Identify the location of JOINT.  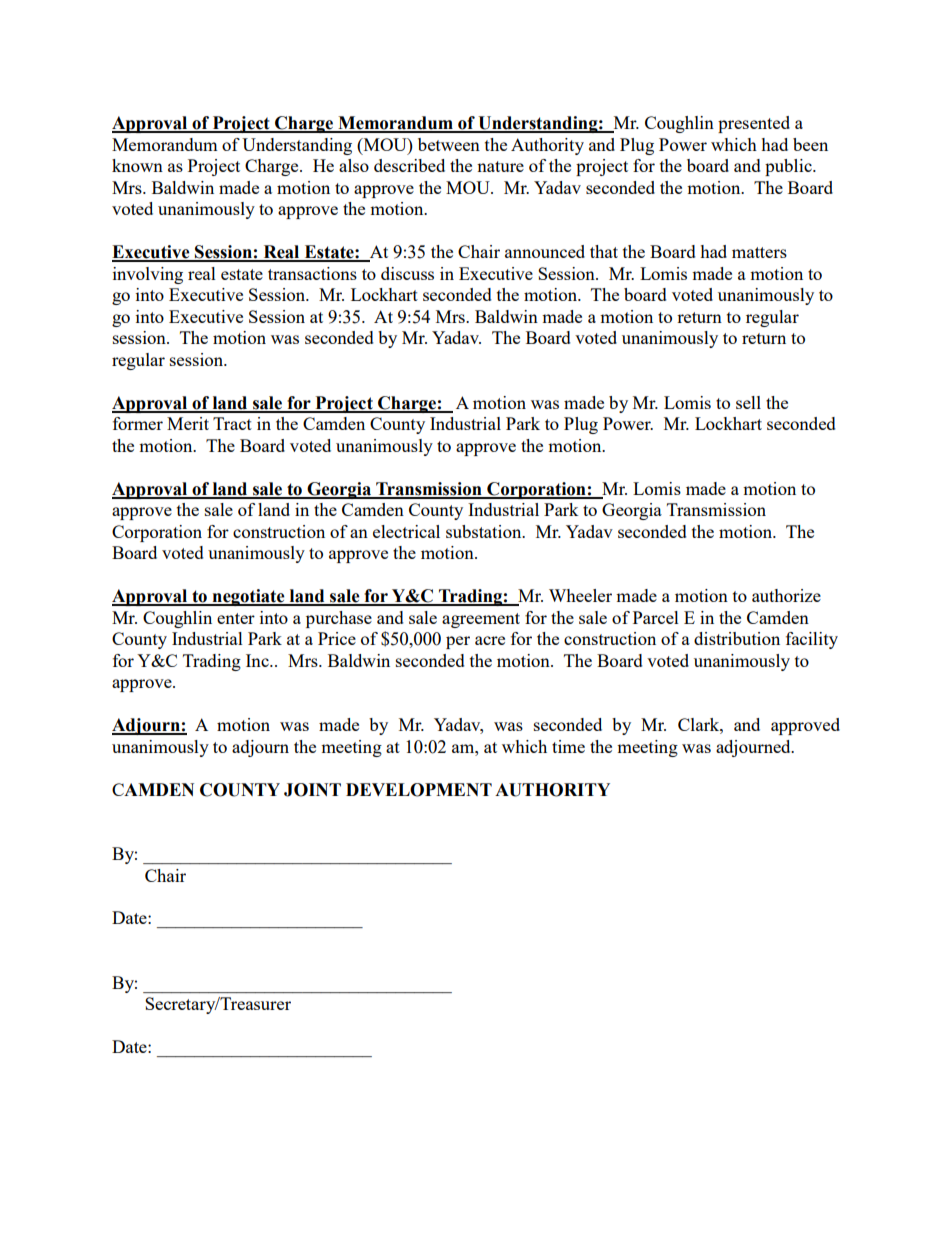
(312, 790).
